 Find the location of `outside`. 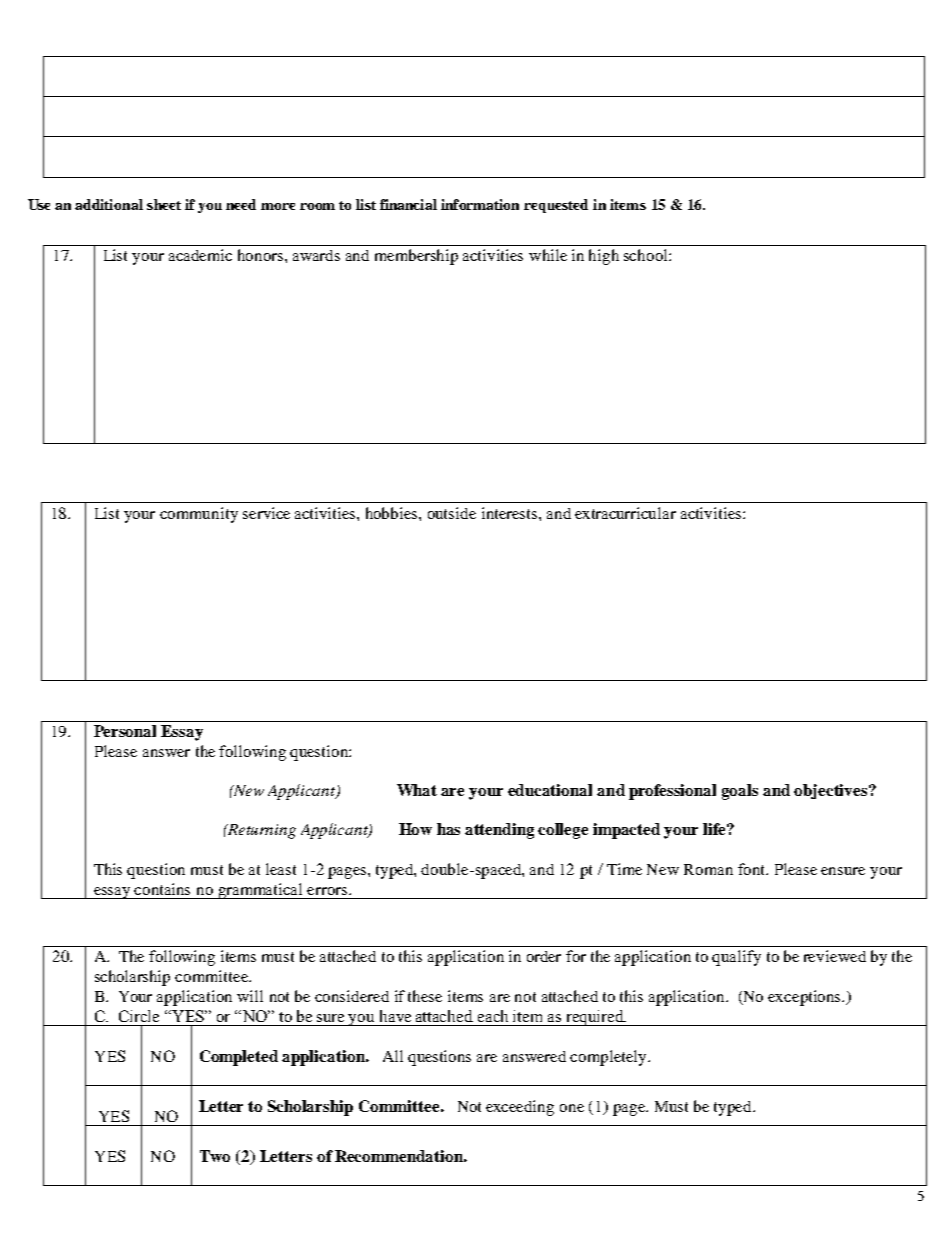

outside is located at coordinates (452, 513).
